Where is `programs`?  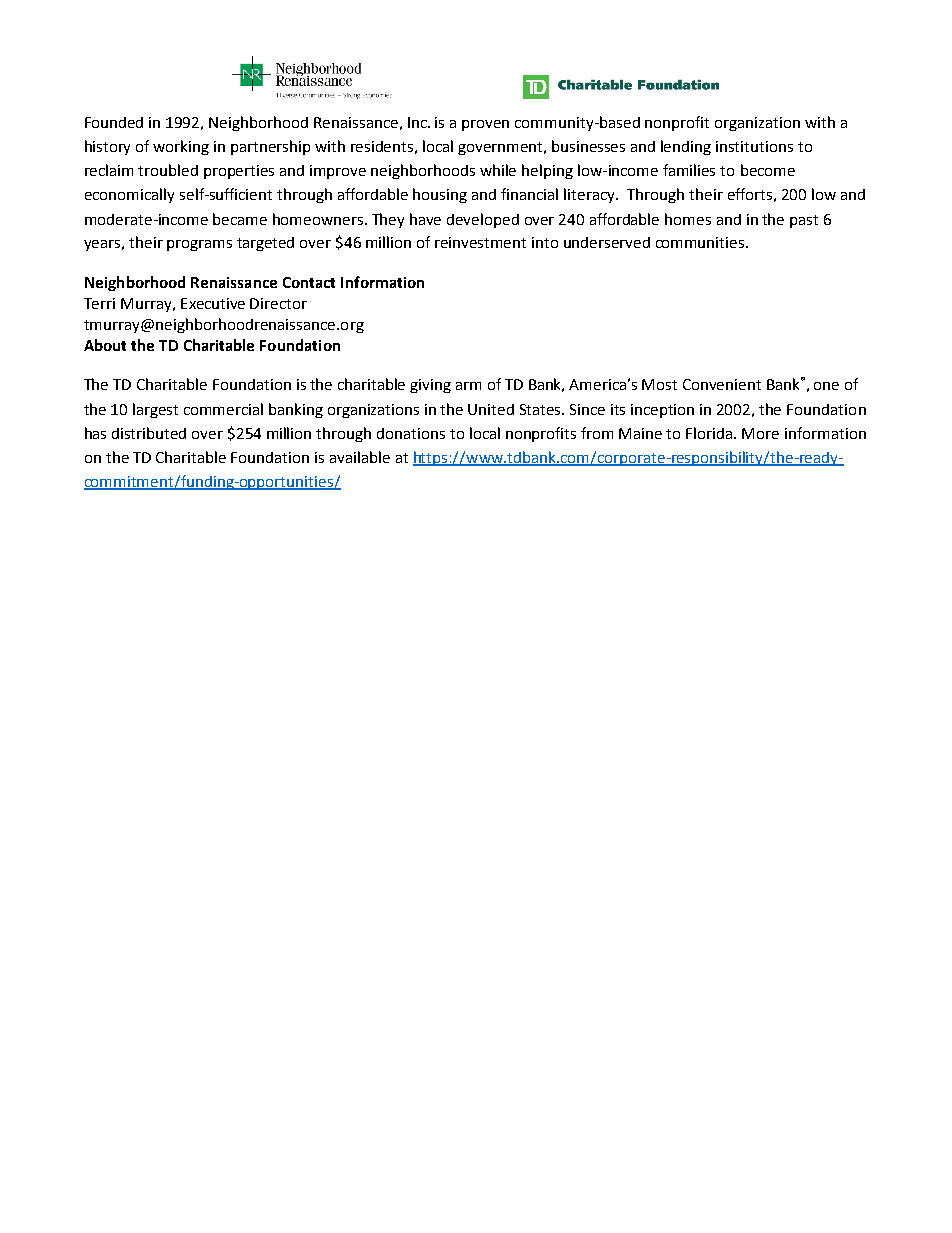 programs is located at coordinates (199, 245).
